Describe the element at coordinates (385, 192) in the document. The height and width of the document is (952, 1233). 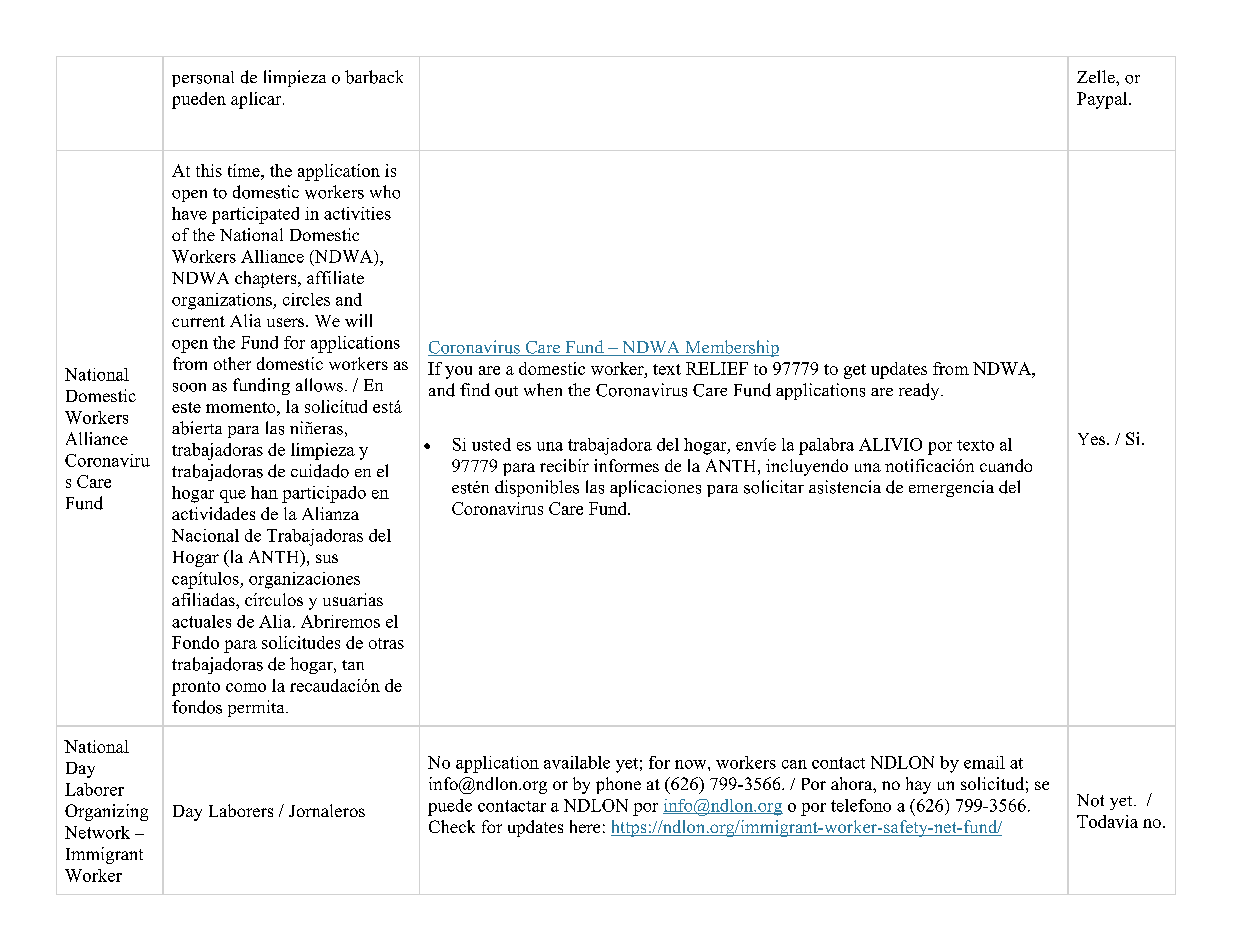
I see `who` at that location.
